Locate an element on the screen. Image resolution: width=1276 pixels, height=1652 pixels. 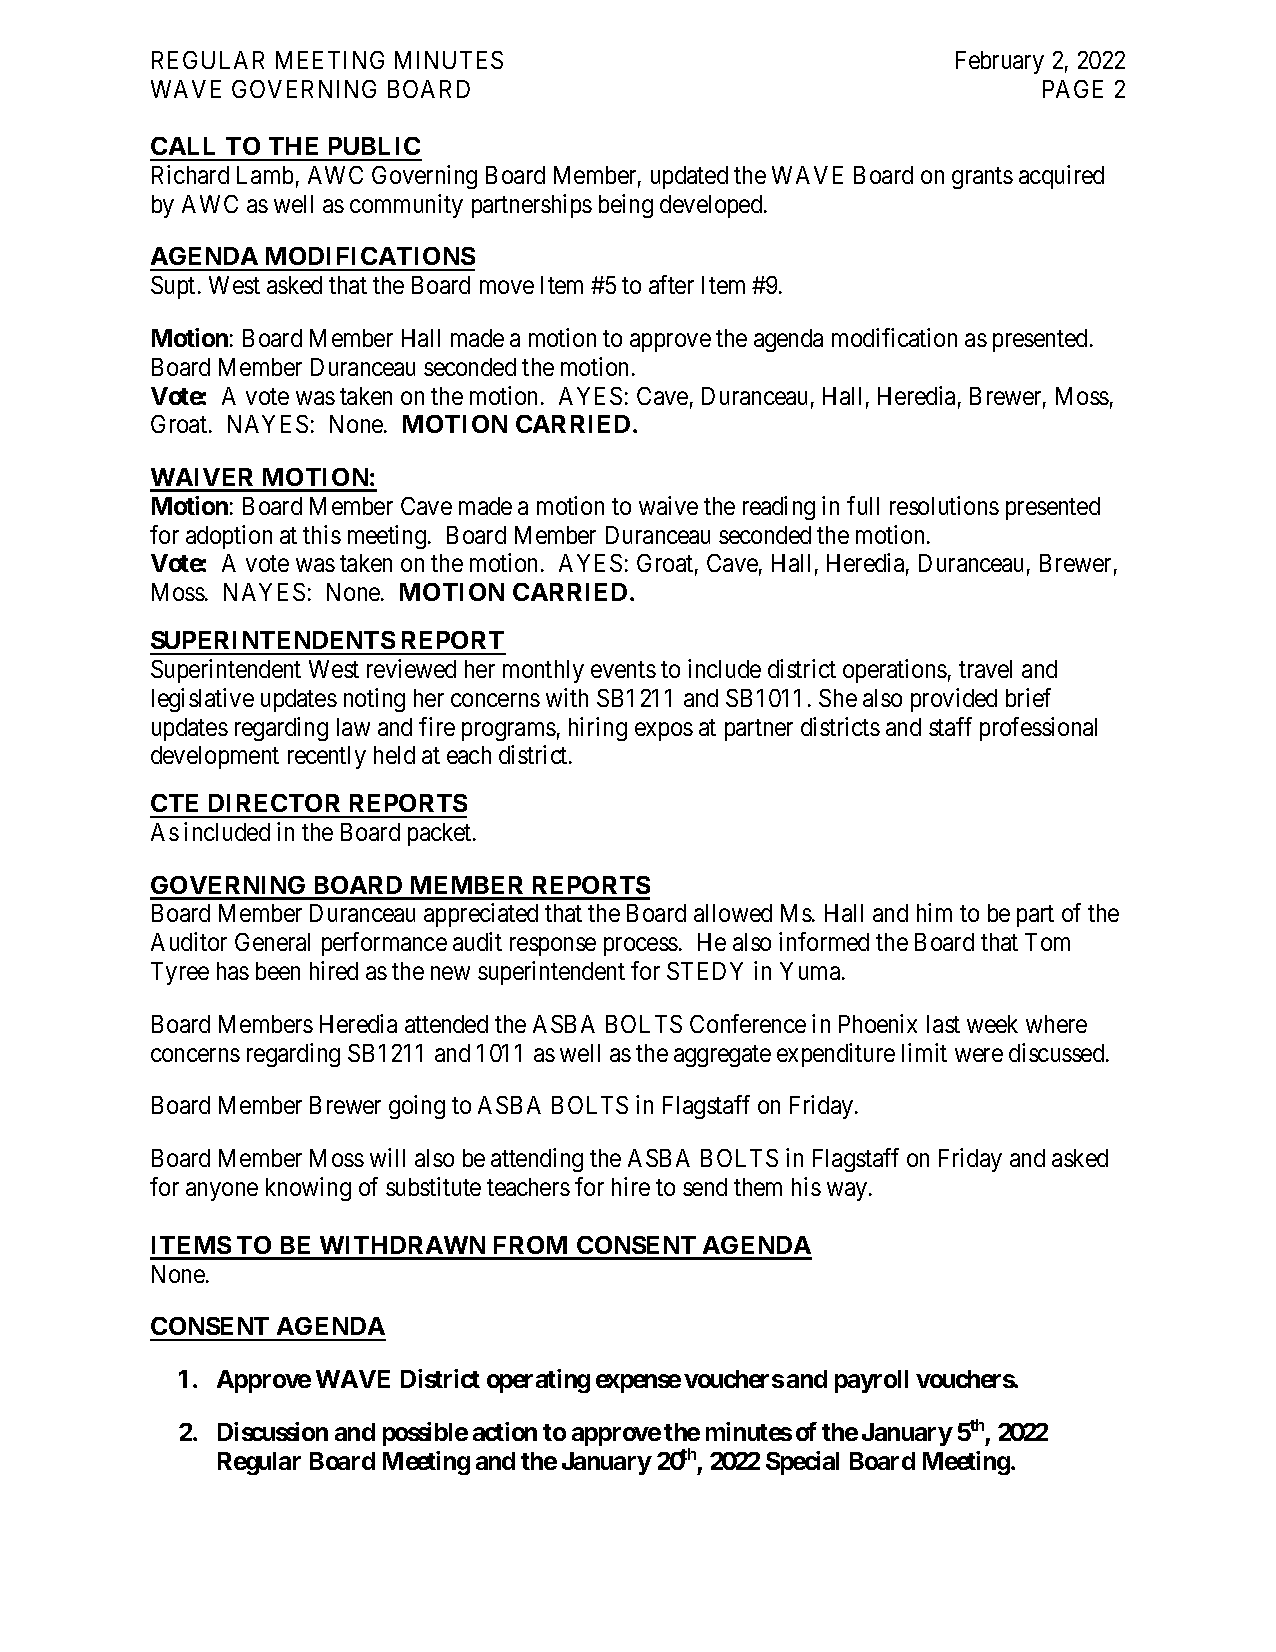
updated is located at coordinates (689, 177).
